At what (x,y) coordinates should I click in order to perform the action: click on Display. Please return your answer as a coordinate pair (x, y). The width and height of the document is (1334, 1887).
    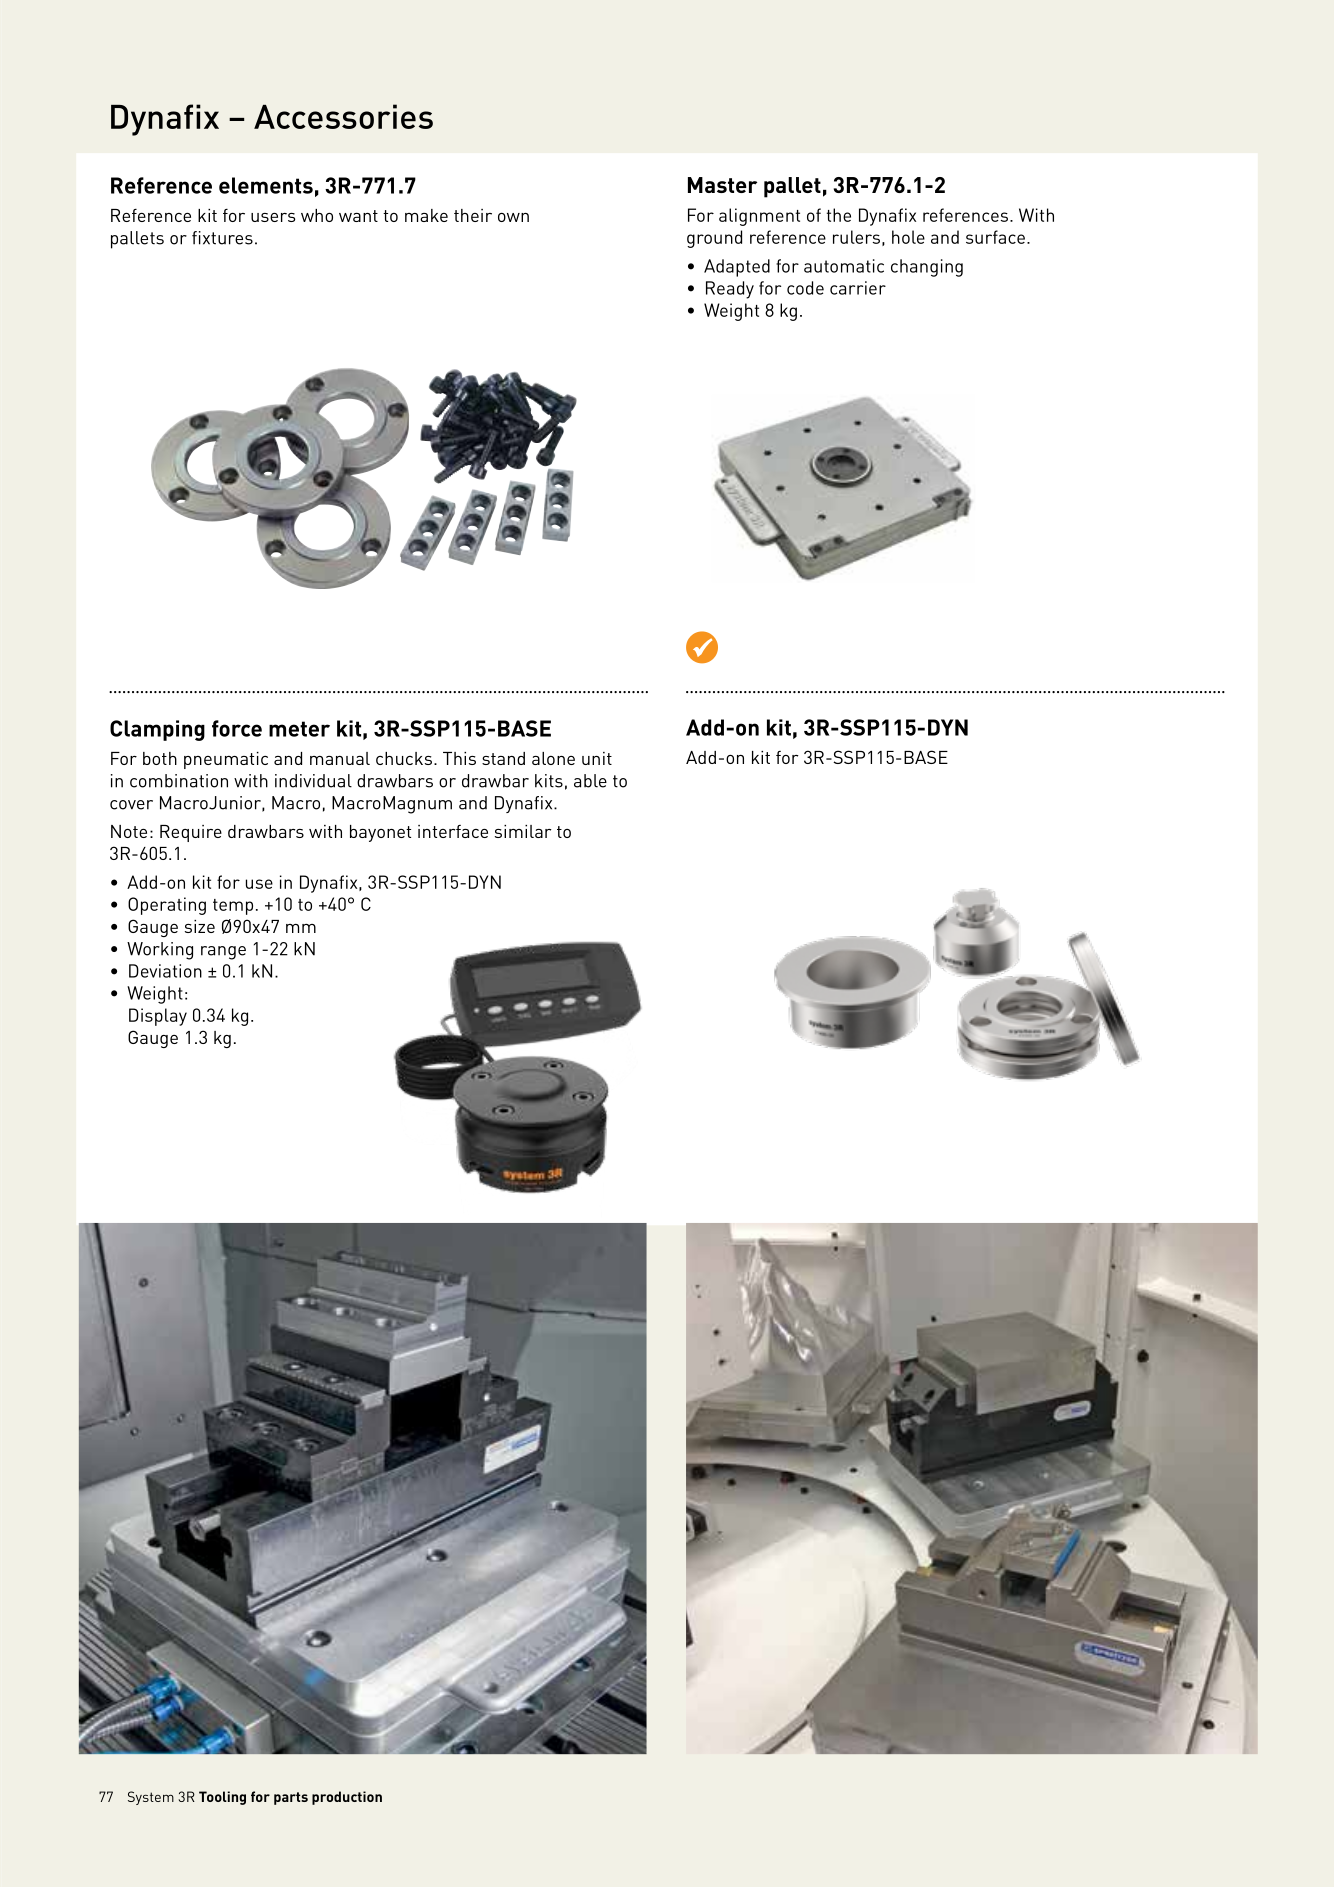
    Looking at the image, I should click on (158, 1017).
